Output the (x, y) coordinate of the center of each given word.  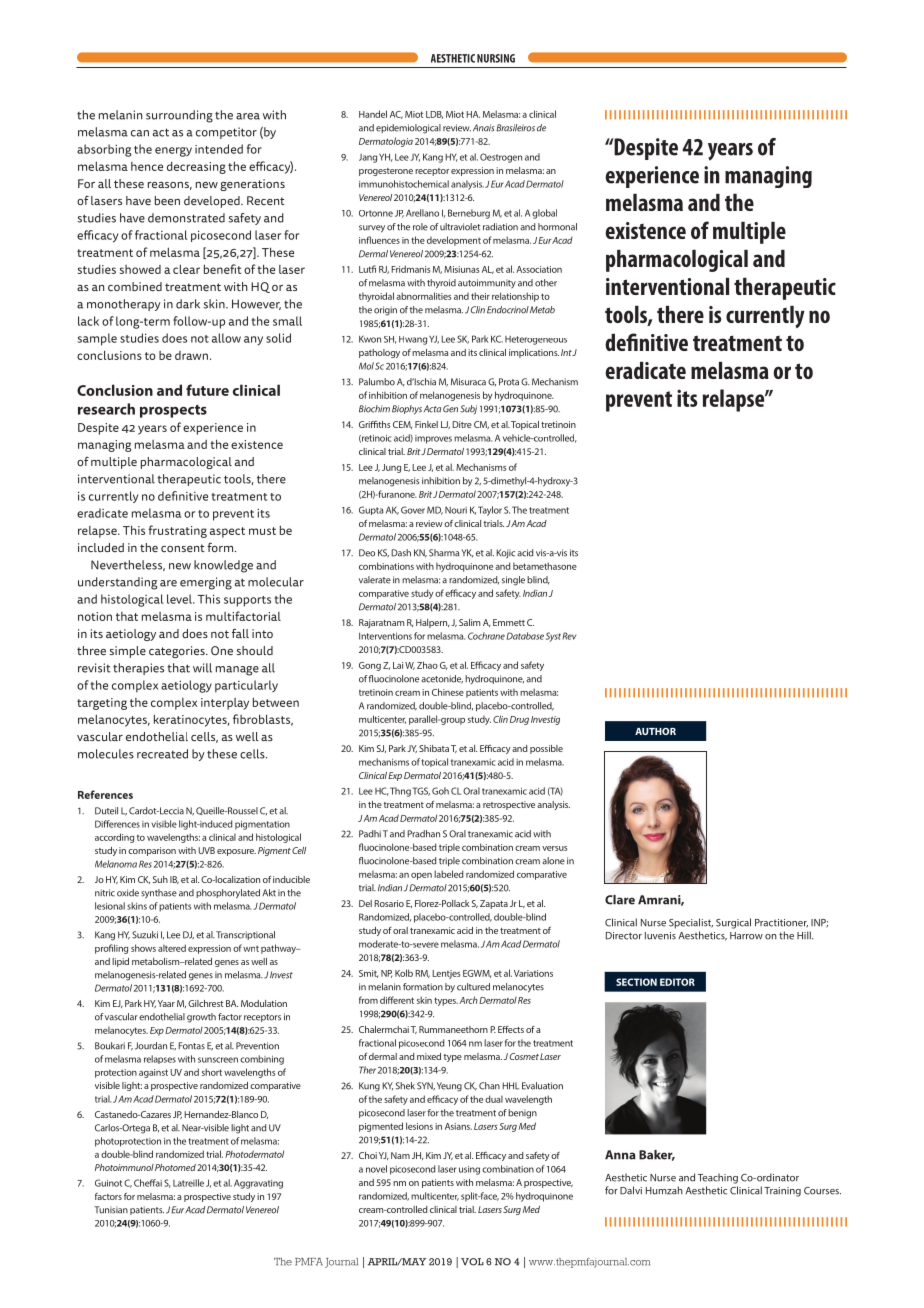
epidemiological (408, 129)
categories (178, 652)
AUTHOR (655, 731)
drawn (191, 355)
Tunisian (111, 1210)
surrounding (179, 116)
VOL (472, 1262)
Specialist (691, 923)
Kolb (404, 973)
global (544, 214)
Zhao (427, 665)
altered (172, 948)
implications (534, 353)
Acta (432, 409)
